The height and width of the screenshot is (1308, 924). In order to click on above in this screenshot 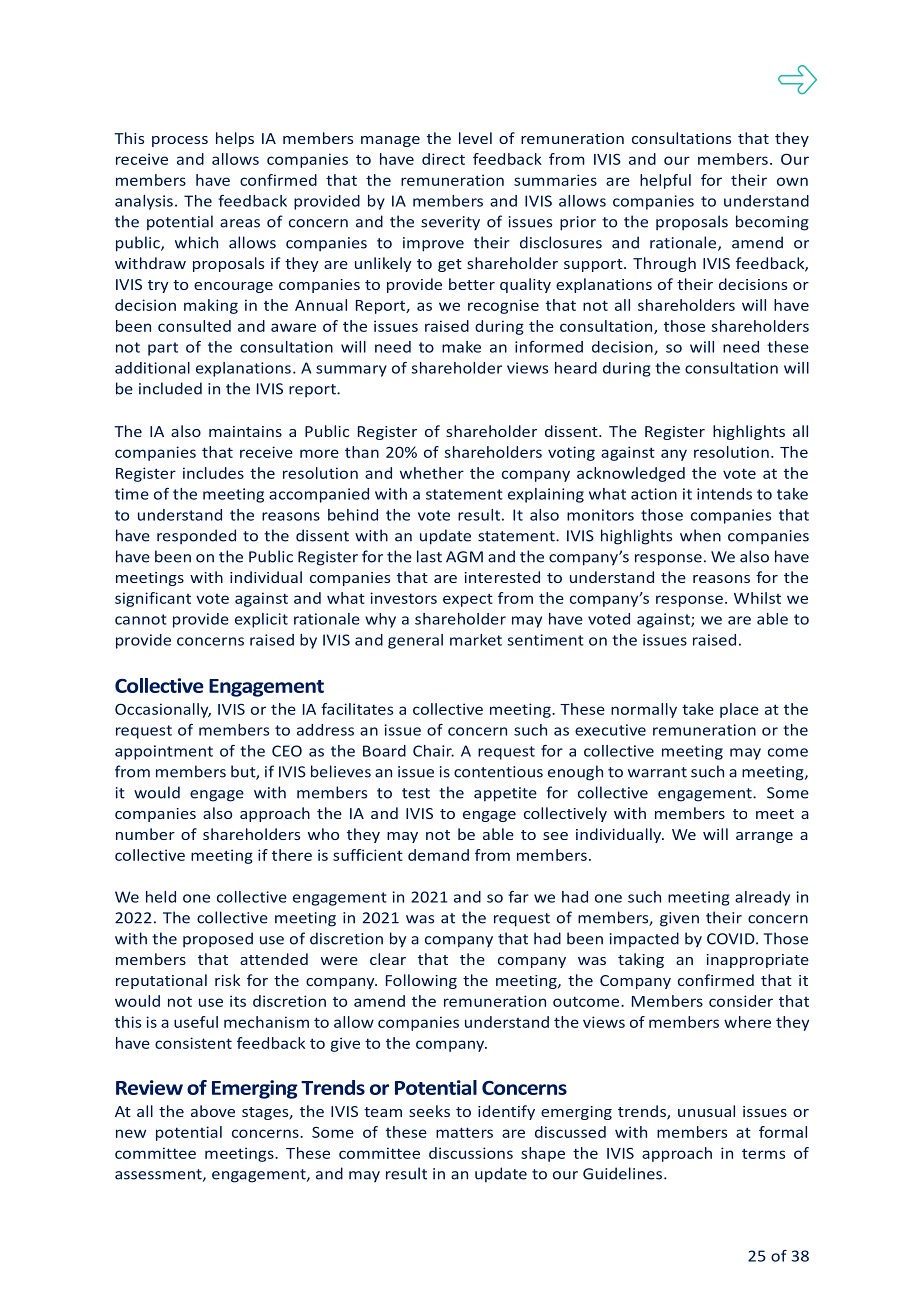, I will do `click(213, 1111)`.
